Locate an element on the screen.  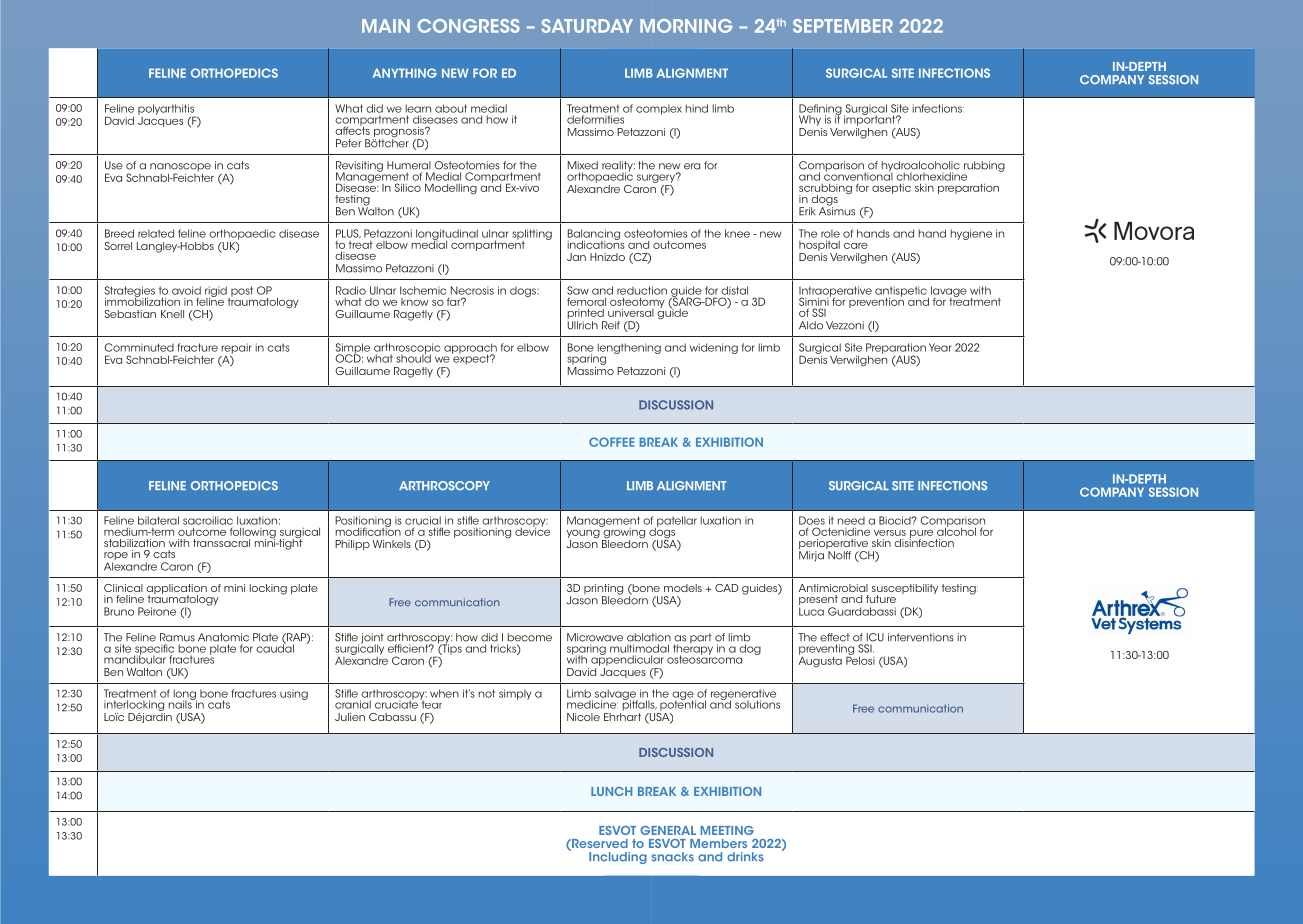
need is located at coordinates (851, 520).
